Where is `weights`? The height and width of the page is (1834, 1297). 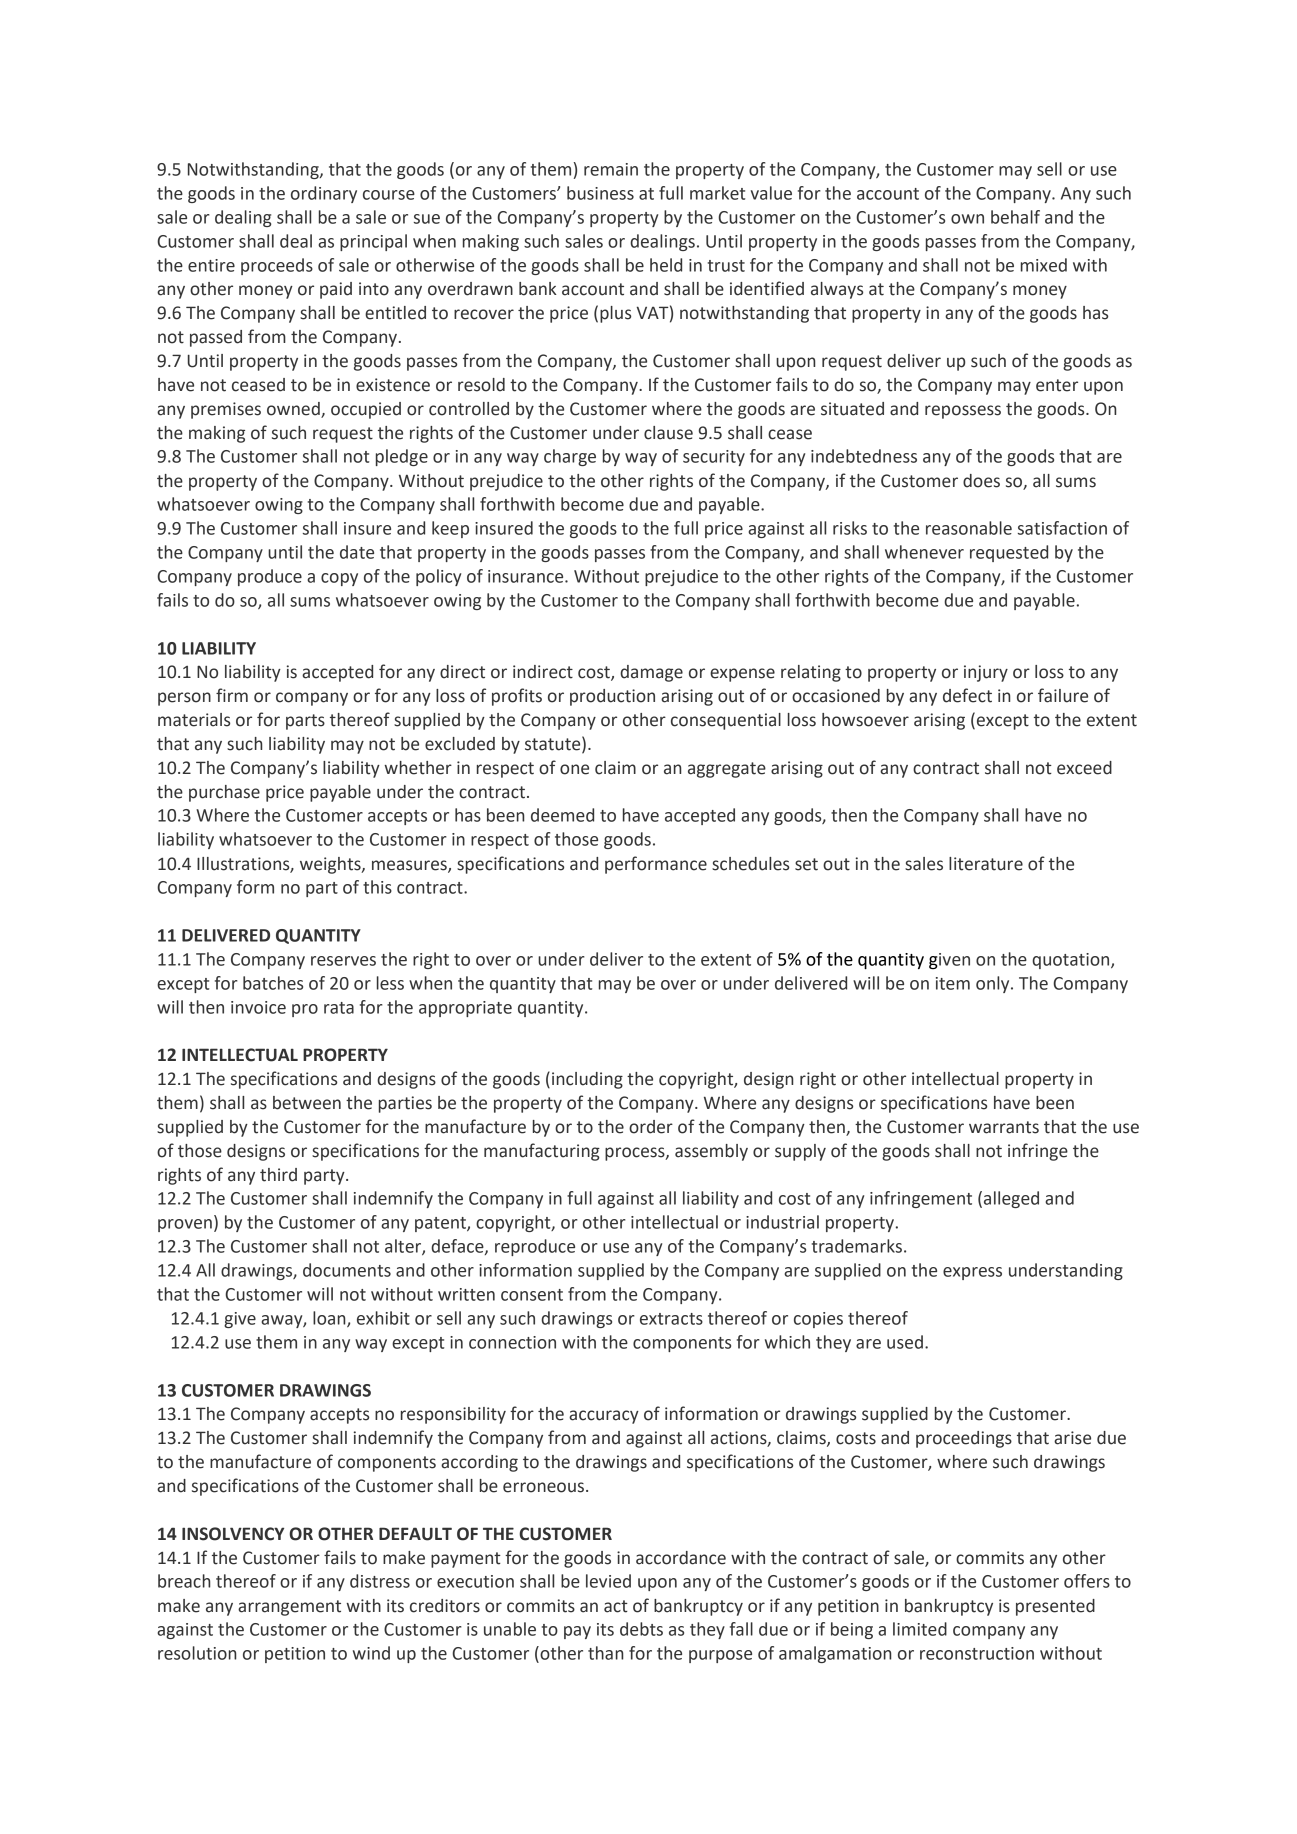 weights is located at coordinates (331, 865).
